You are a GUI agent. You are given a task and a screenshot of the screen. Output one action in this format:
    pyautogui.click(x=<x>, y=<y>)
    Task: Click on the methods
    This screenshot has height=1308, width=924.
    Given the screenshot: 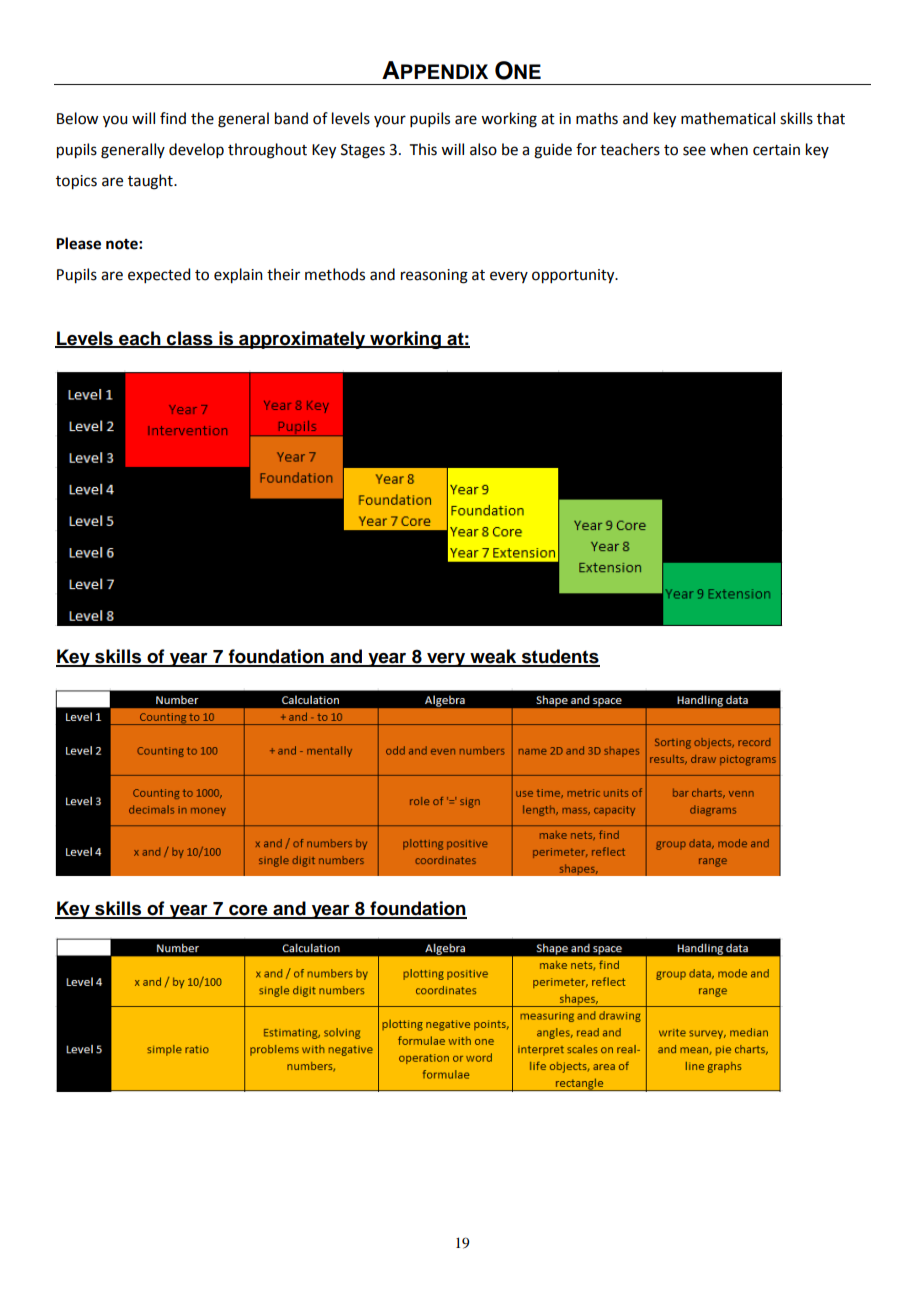 What is the action you would take?
    pyautogui.click(x=335, y=274)
